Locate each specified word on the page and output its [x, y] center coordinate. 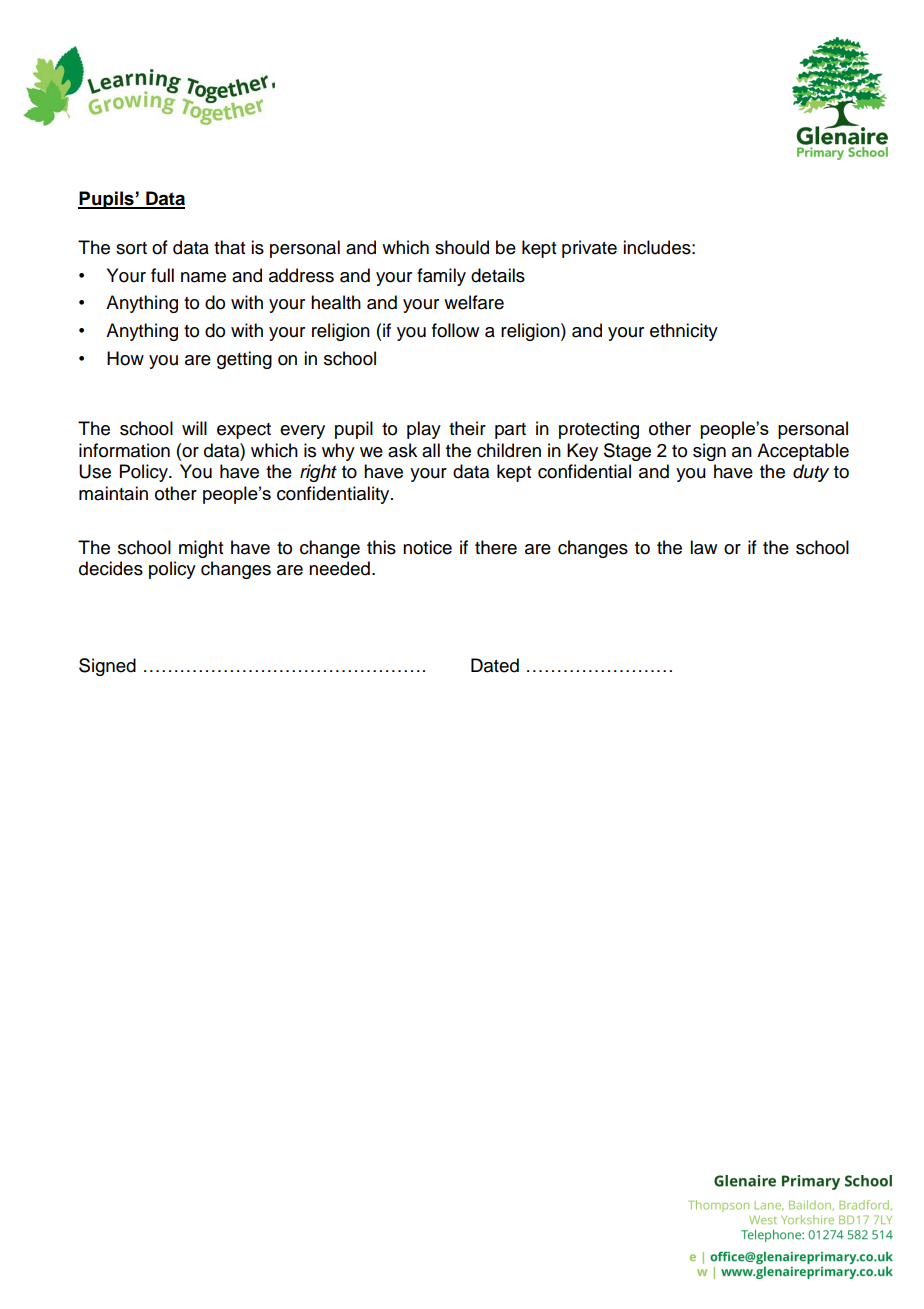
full [162, 275]
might [201, 549]
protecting [599, 430]
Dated [495, 665]
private [589, 249]
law [703, 547]
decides [111, 568]
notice [427, 547]
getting [244, 360]
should [462, 247]
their [467, 428]
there [496, 547]
